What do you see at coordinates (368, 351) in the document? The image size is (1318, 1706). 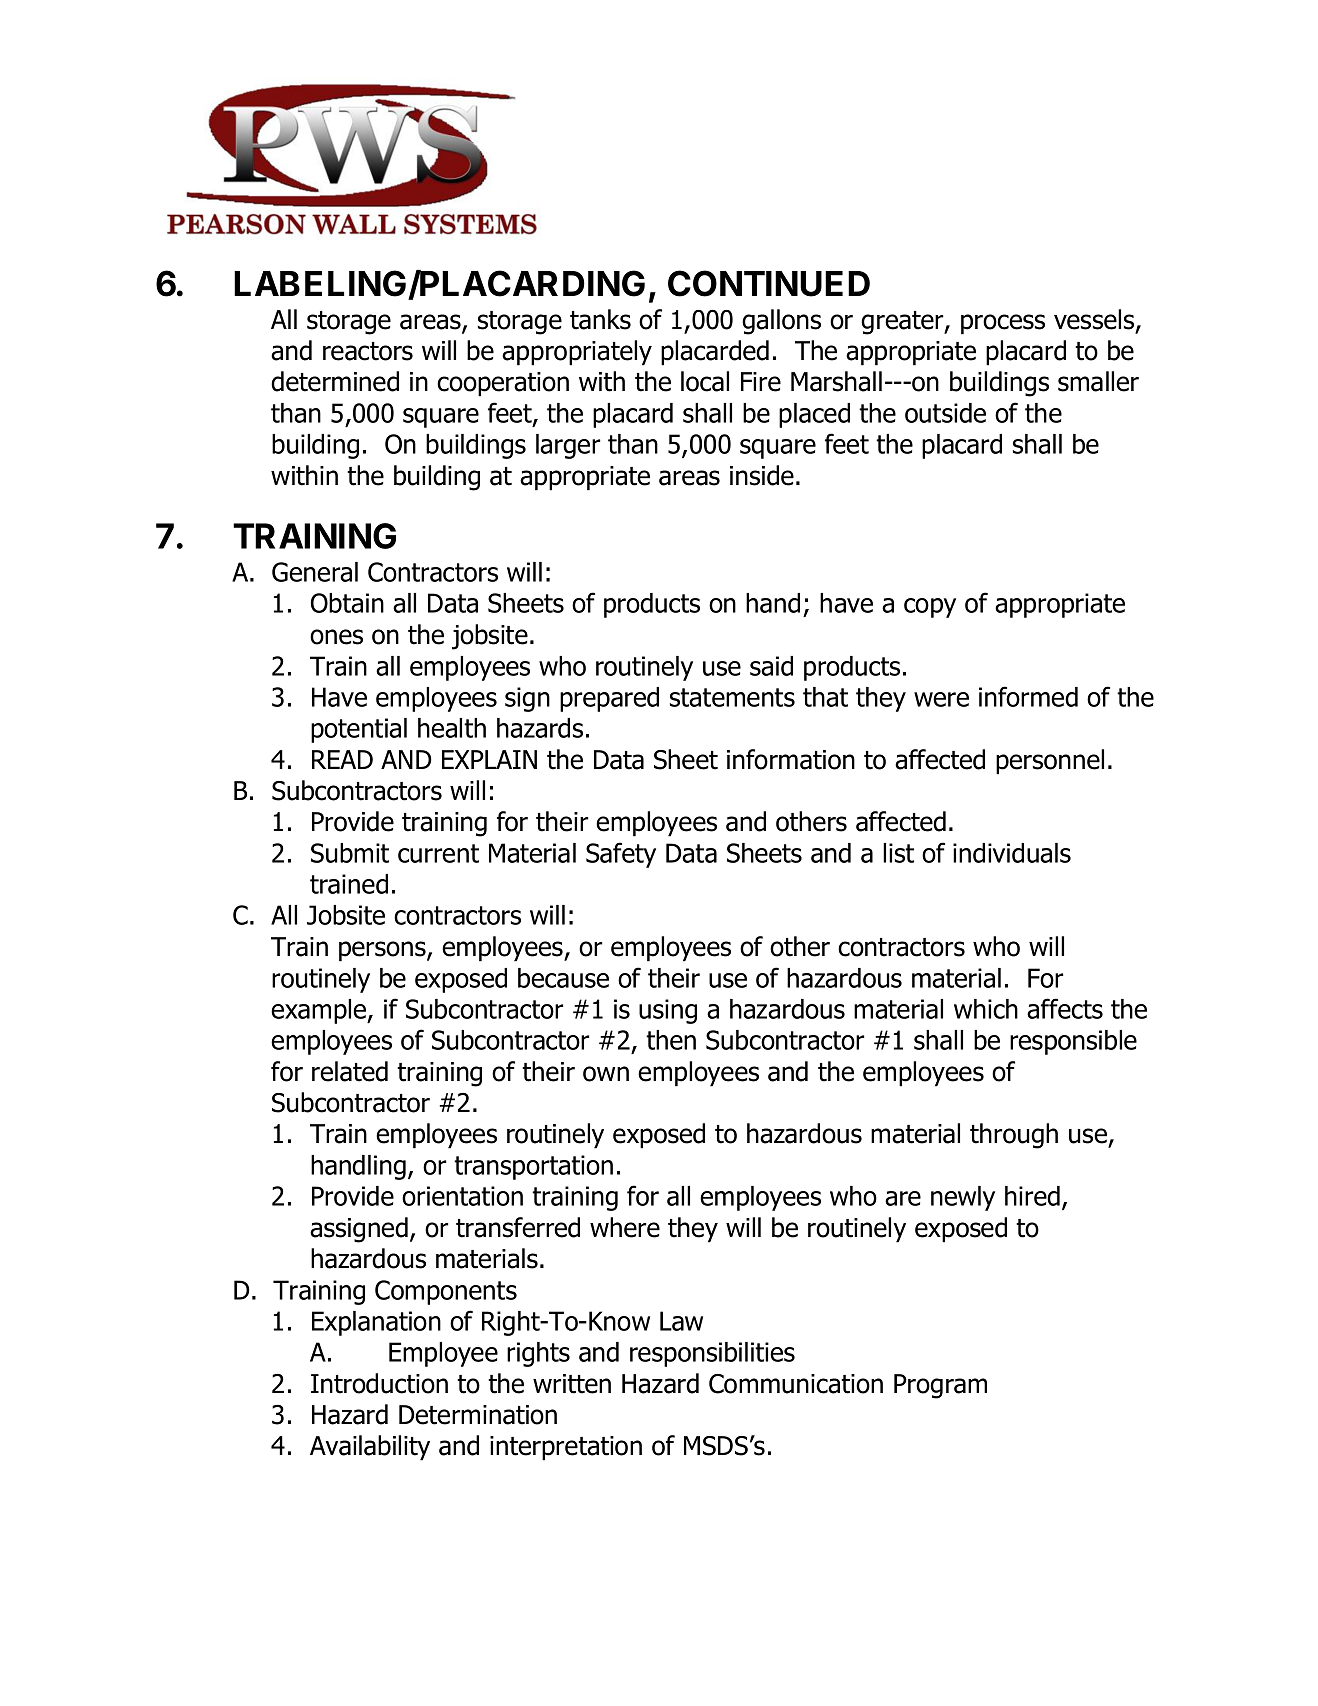 I see `reactors` at bounding box center [368, 351].
